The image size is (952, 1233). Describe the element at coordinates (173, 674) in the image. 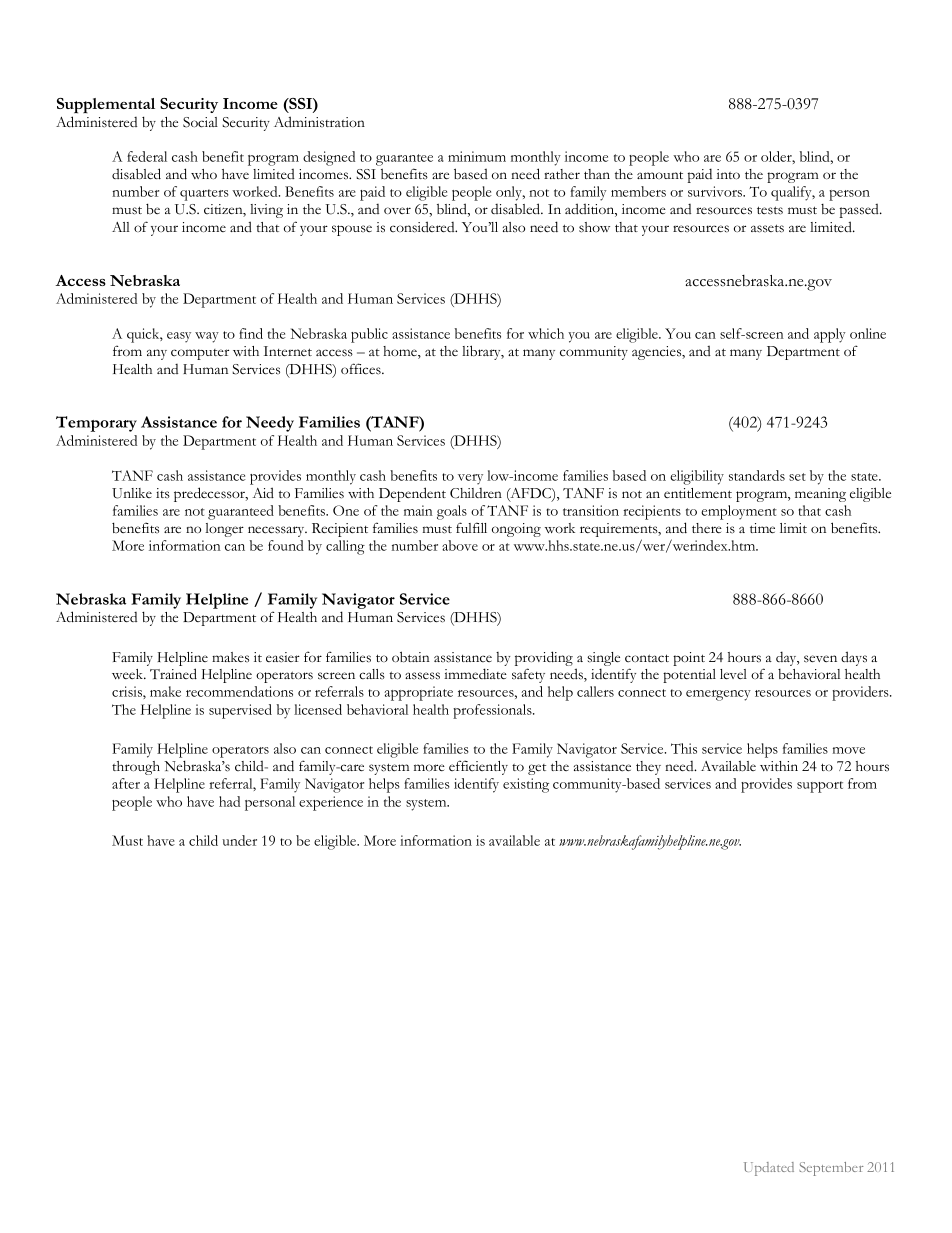

I see `Trained` at that location.
